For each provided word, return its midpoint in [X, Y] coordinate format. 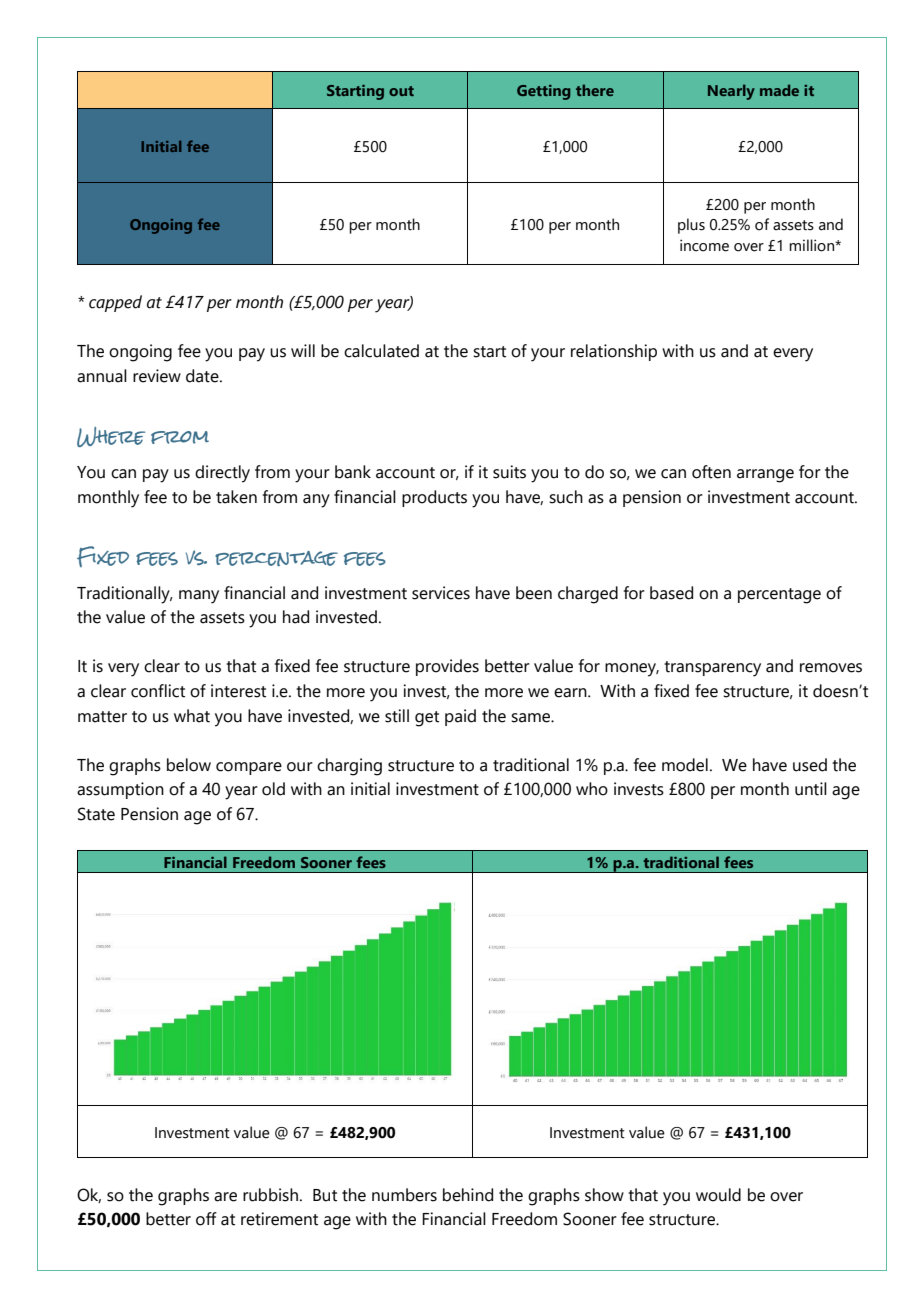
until [811, 789]
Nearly [731, 92]
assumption [120, 790]
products [434, 498]
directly [222, 474]
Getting [543, 92]
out [401, 91]
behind [468, 1195]
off [206, 1219]
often [711, 472]
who [592, 789]
